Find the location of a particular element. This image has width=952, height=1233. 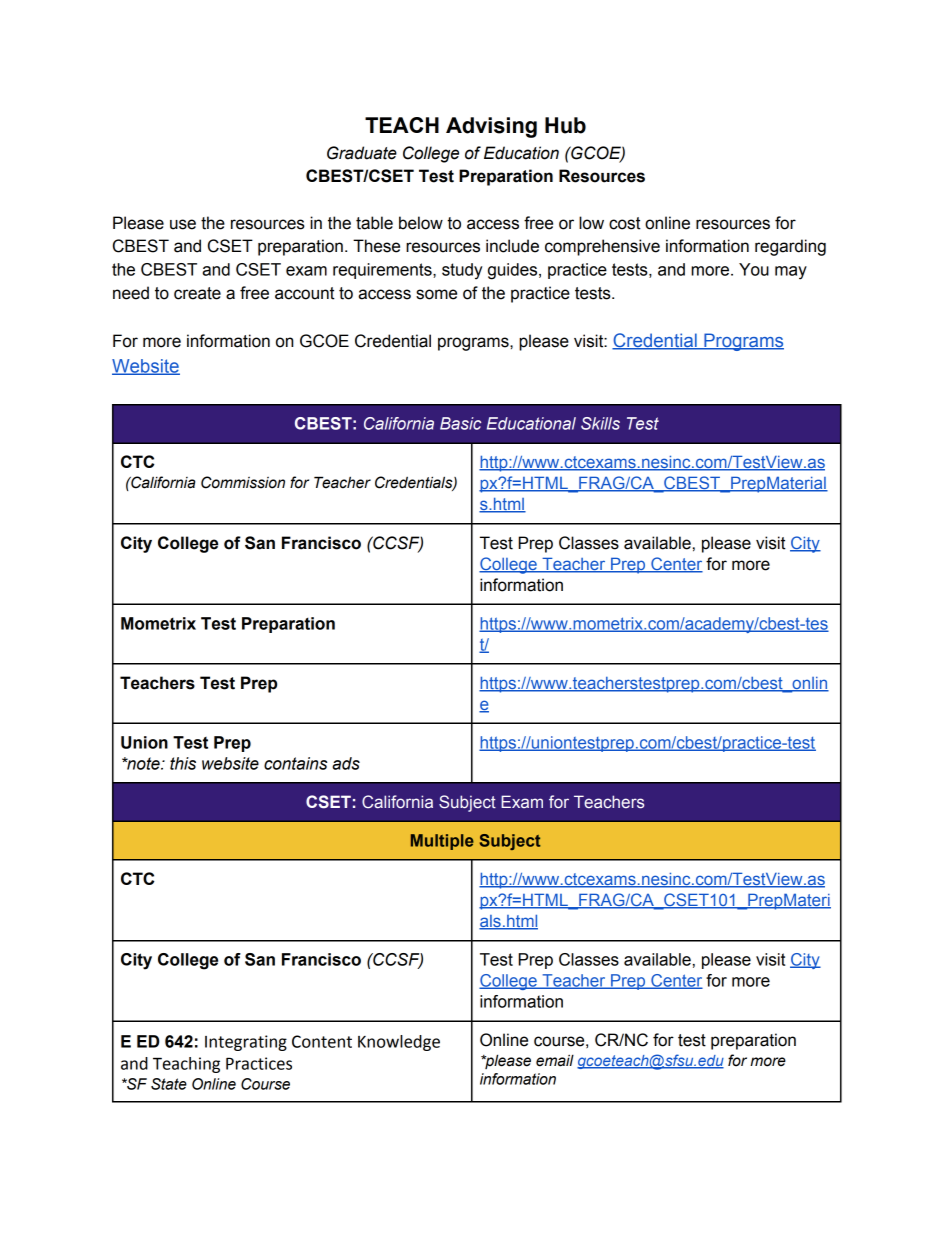

Knowledge is located at coordinates (399, 1043).
